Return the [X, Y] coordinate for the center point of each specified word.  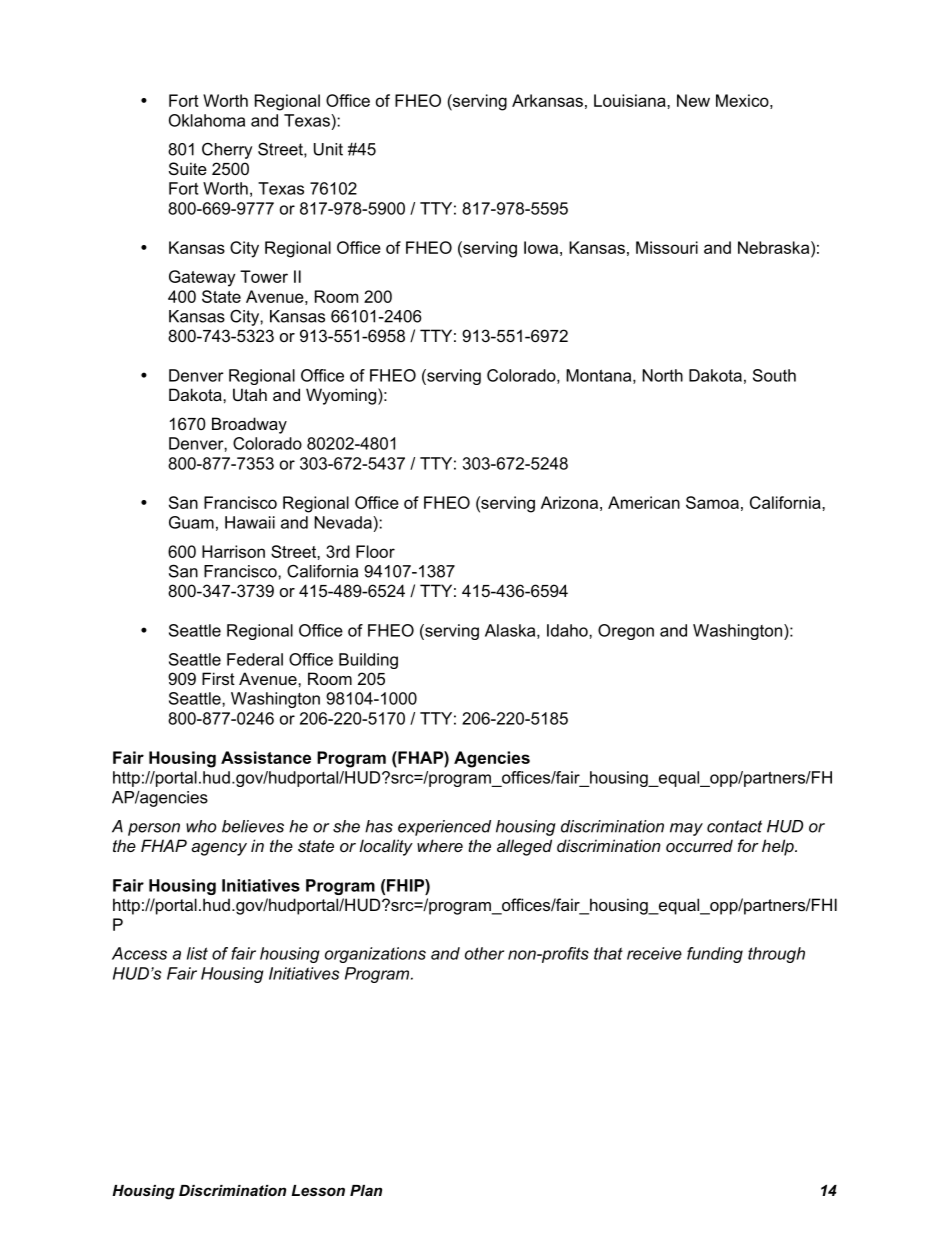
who [201, 826]
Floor [375, 551]
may [686, 829]
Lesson [318, 1190]
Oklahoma [207, 120]
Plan [366, 1190]
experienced [444, 828]
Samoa [712, 502]
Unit [328, 149]
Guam [191, 522]
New [693, 100]
